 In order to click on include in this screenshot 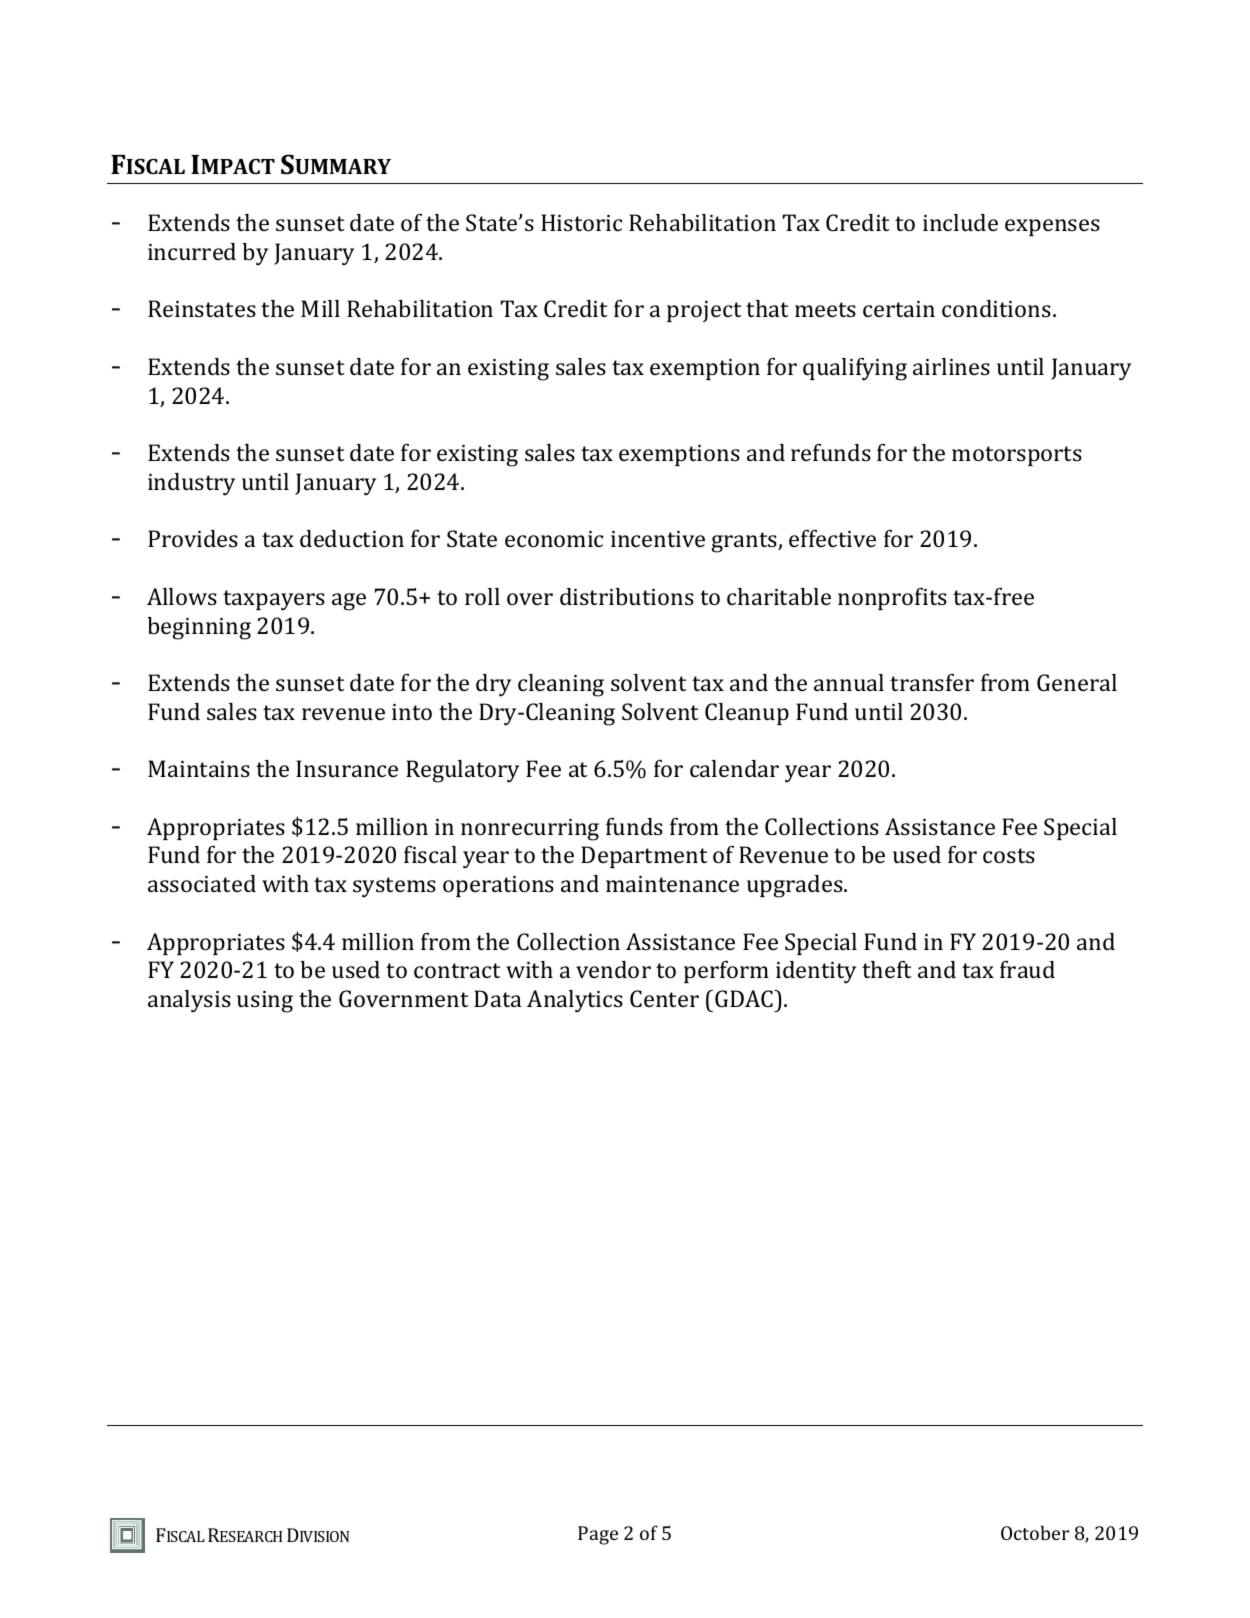, I will do `click(960, 222)`.
